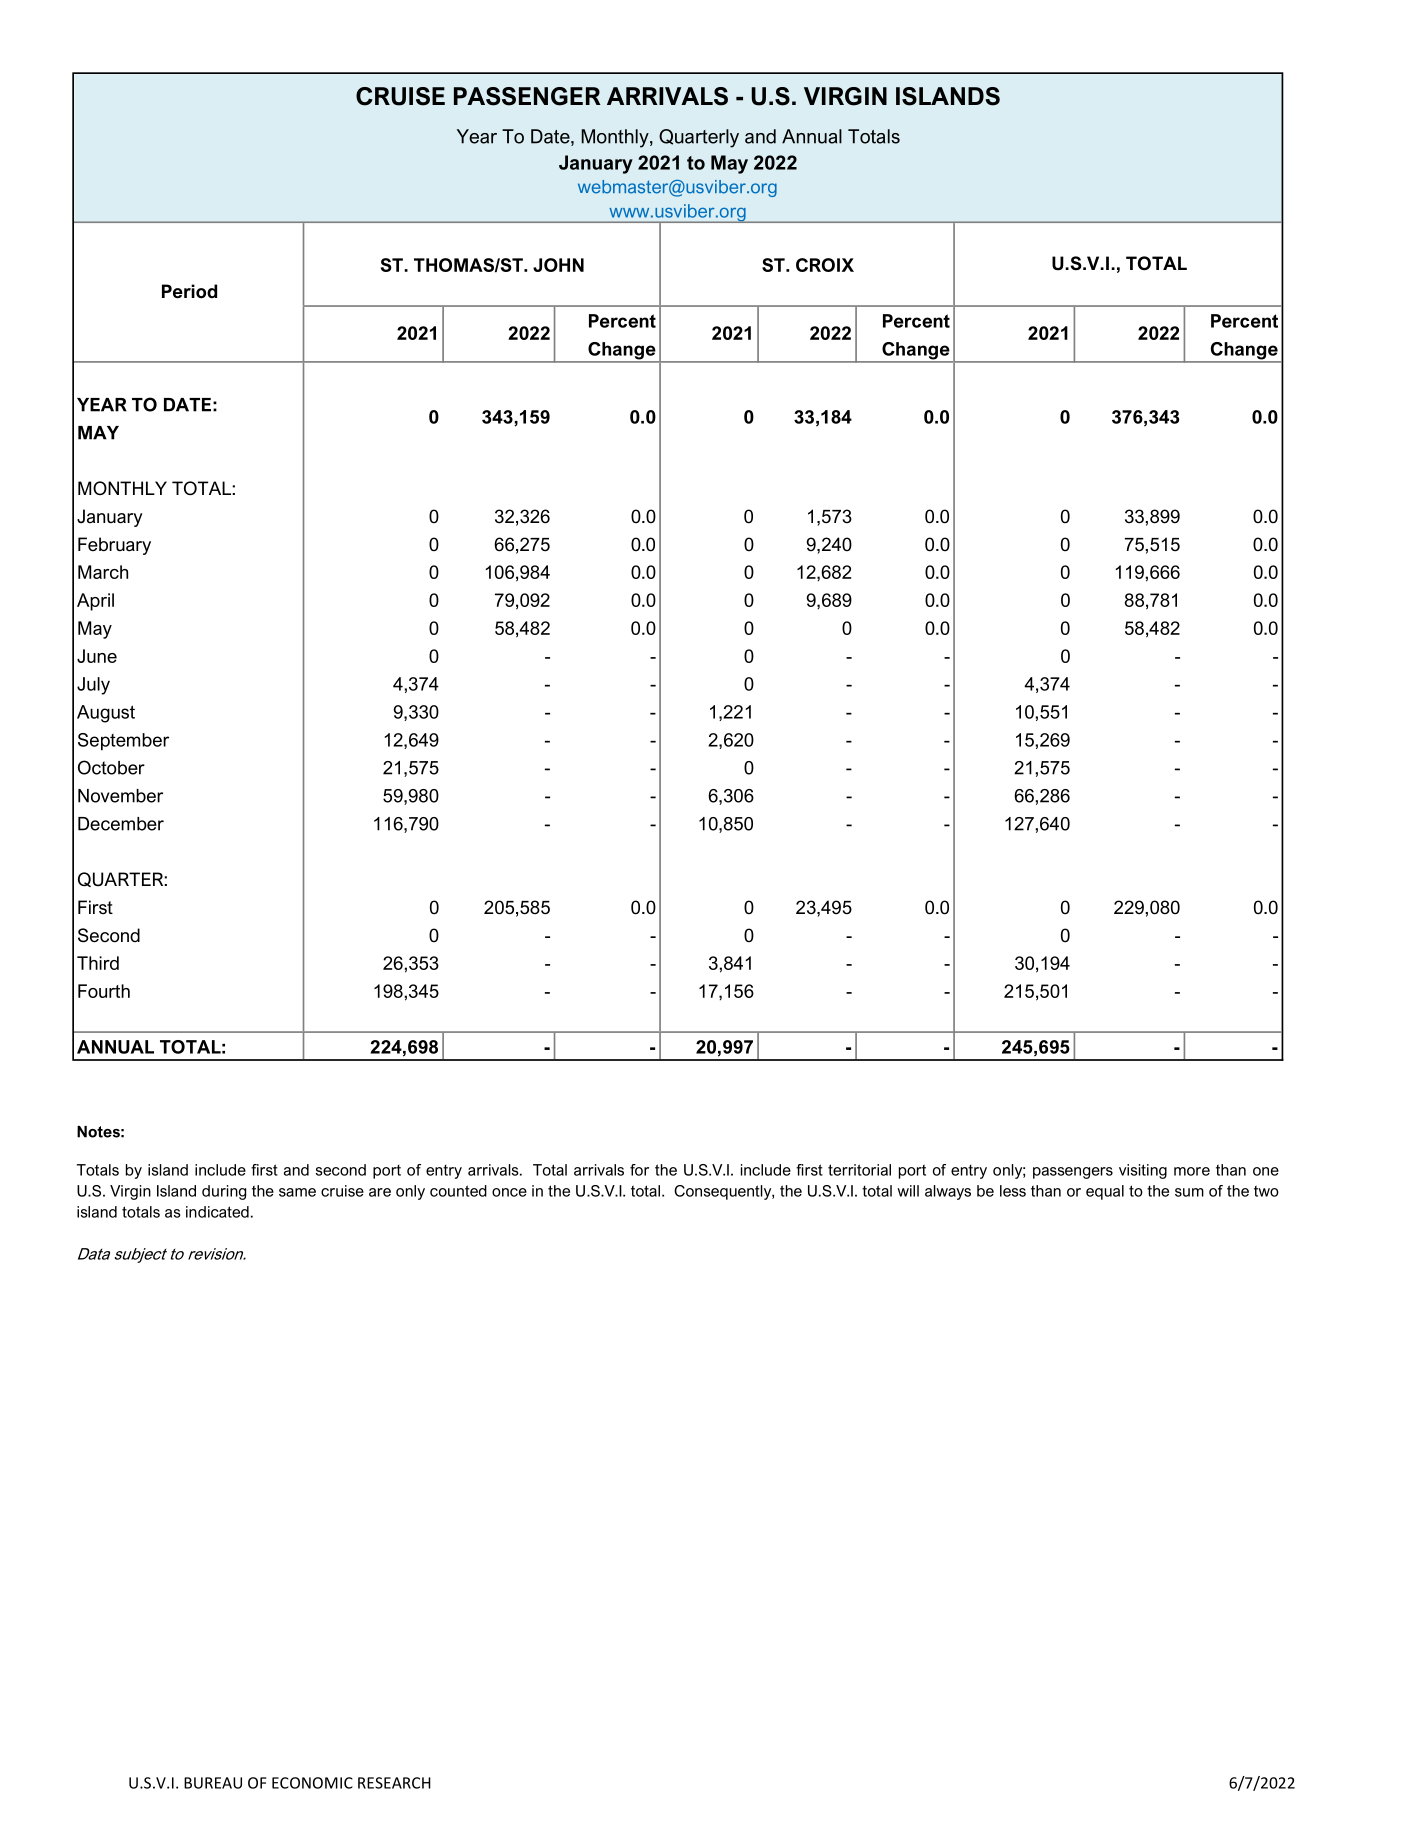 The width and height of the page is (1424, 1843). I want to click on RESEARCH, so click(394, 1783).
